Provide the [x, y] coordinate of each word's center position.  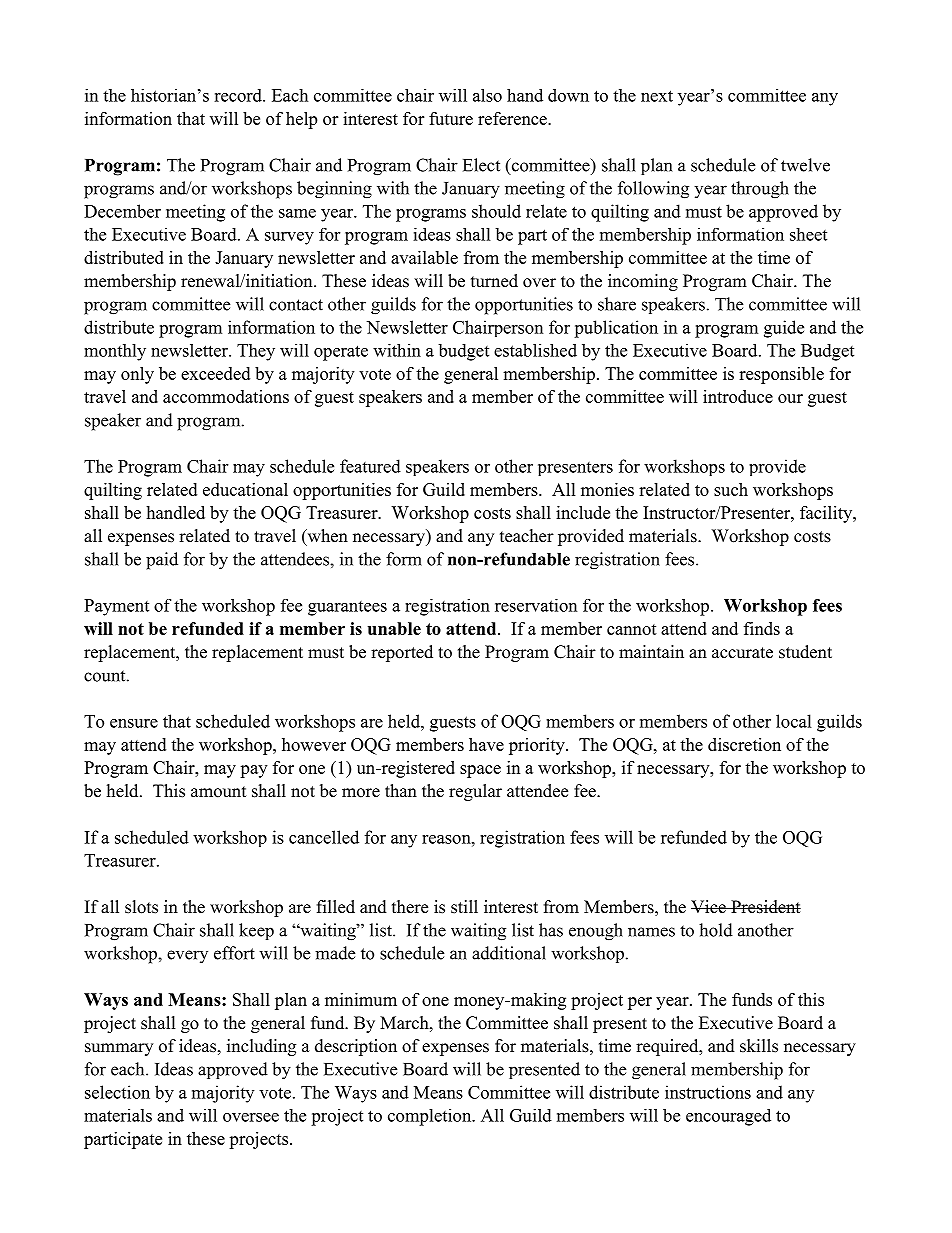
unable [394, 628]
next [657, 96]
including [261, 1047]
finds [762, 628]
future [451, 118]
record [239, 95]
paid [162, 561]
